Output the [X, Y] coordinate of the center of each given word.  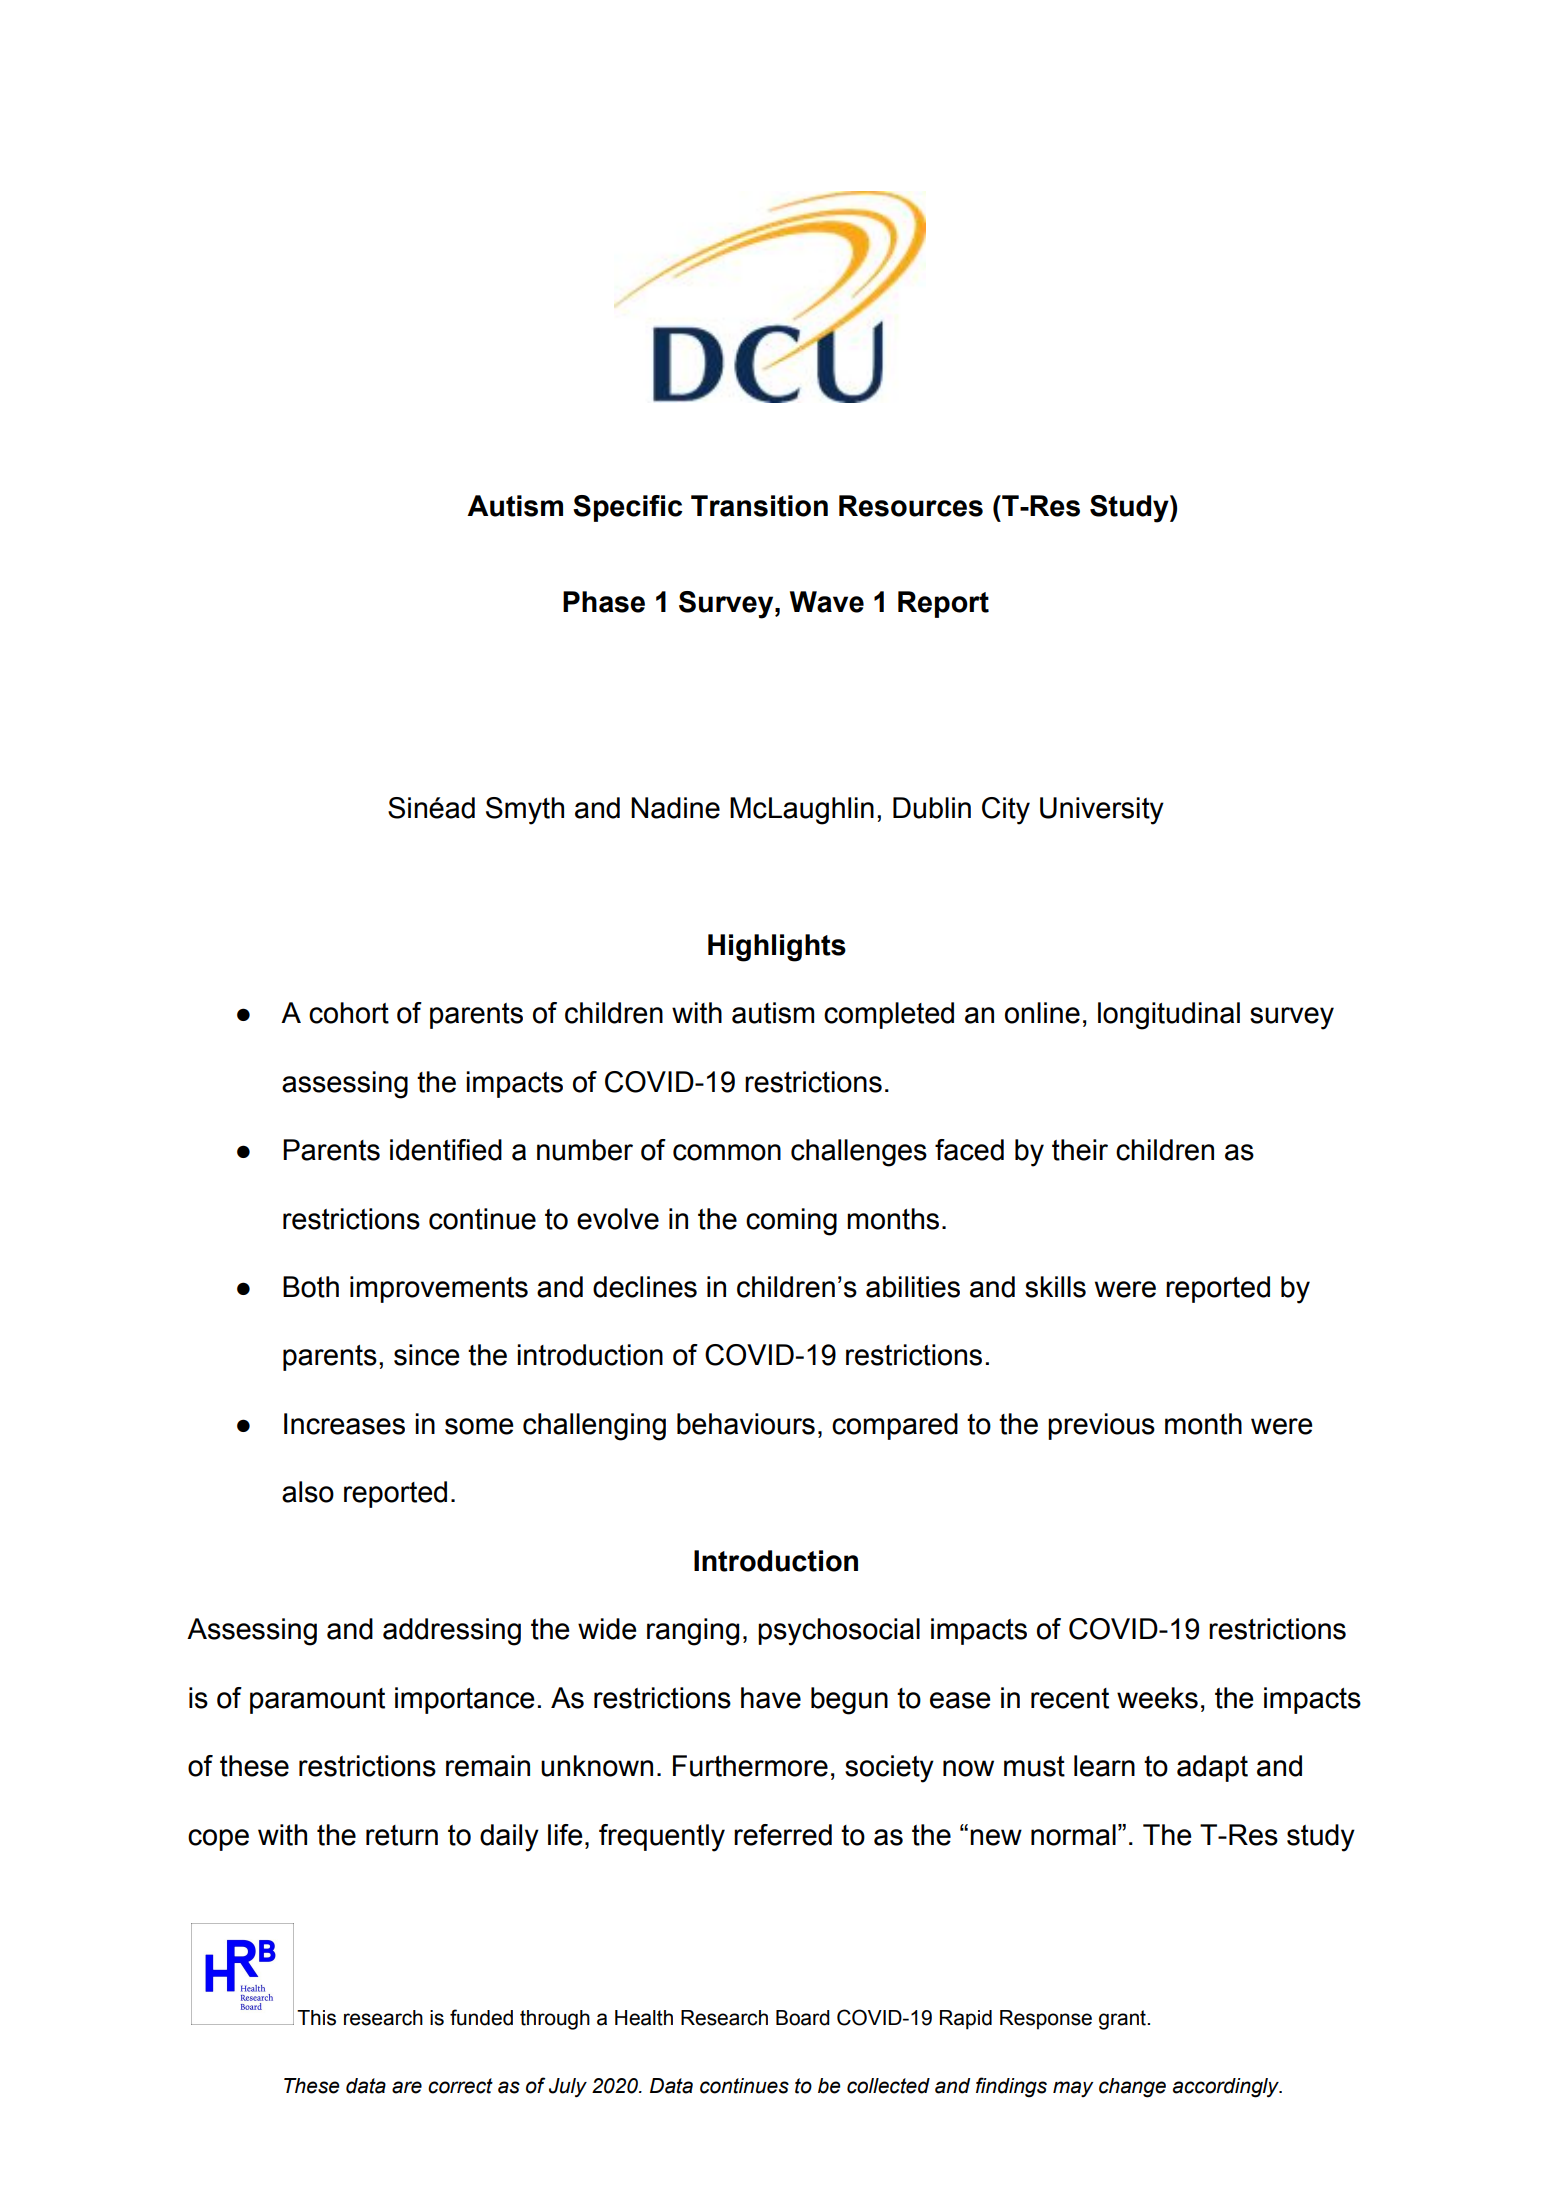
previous [1101, 1426]
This [316, 2018]
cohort [349, 1013]
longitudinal [1169, 1016]
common [727, 1152]
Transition [759, 506]
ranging [693, 1632]
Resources [911, 506]
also [308, 1492]
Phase [604, 602]
